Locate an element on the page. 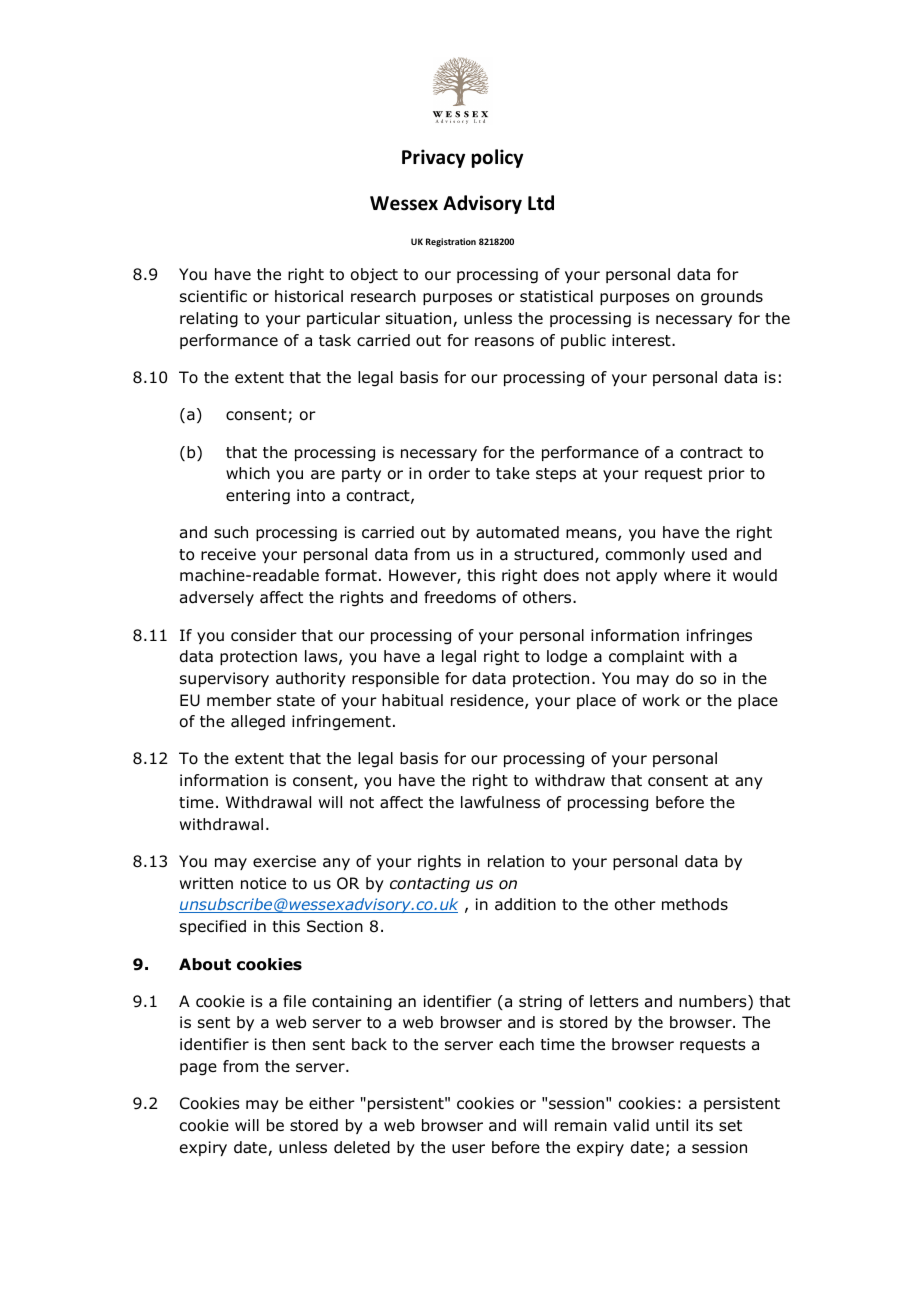 The height and width of the page is (1308, 924). grounds is located at coordinates (732, 298).
